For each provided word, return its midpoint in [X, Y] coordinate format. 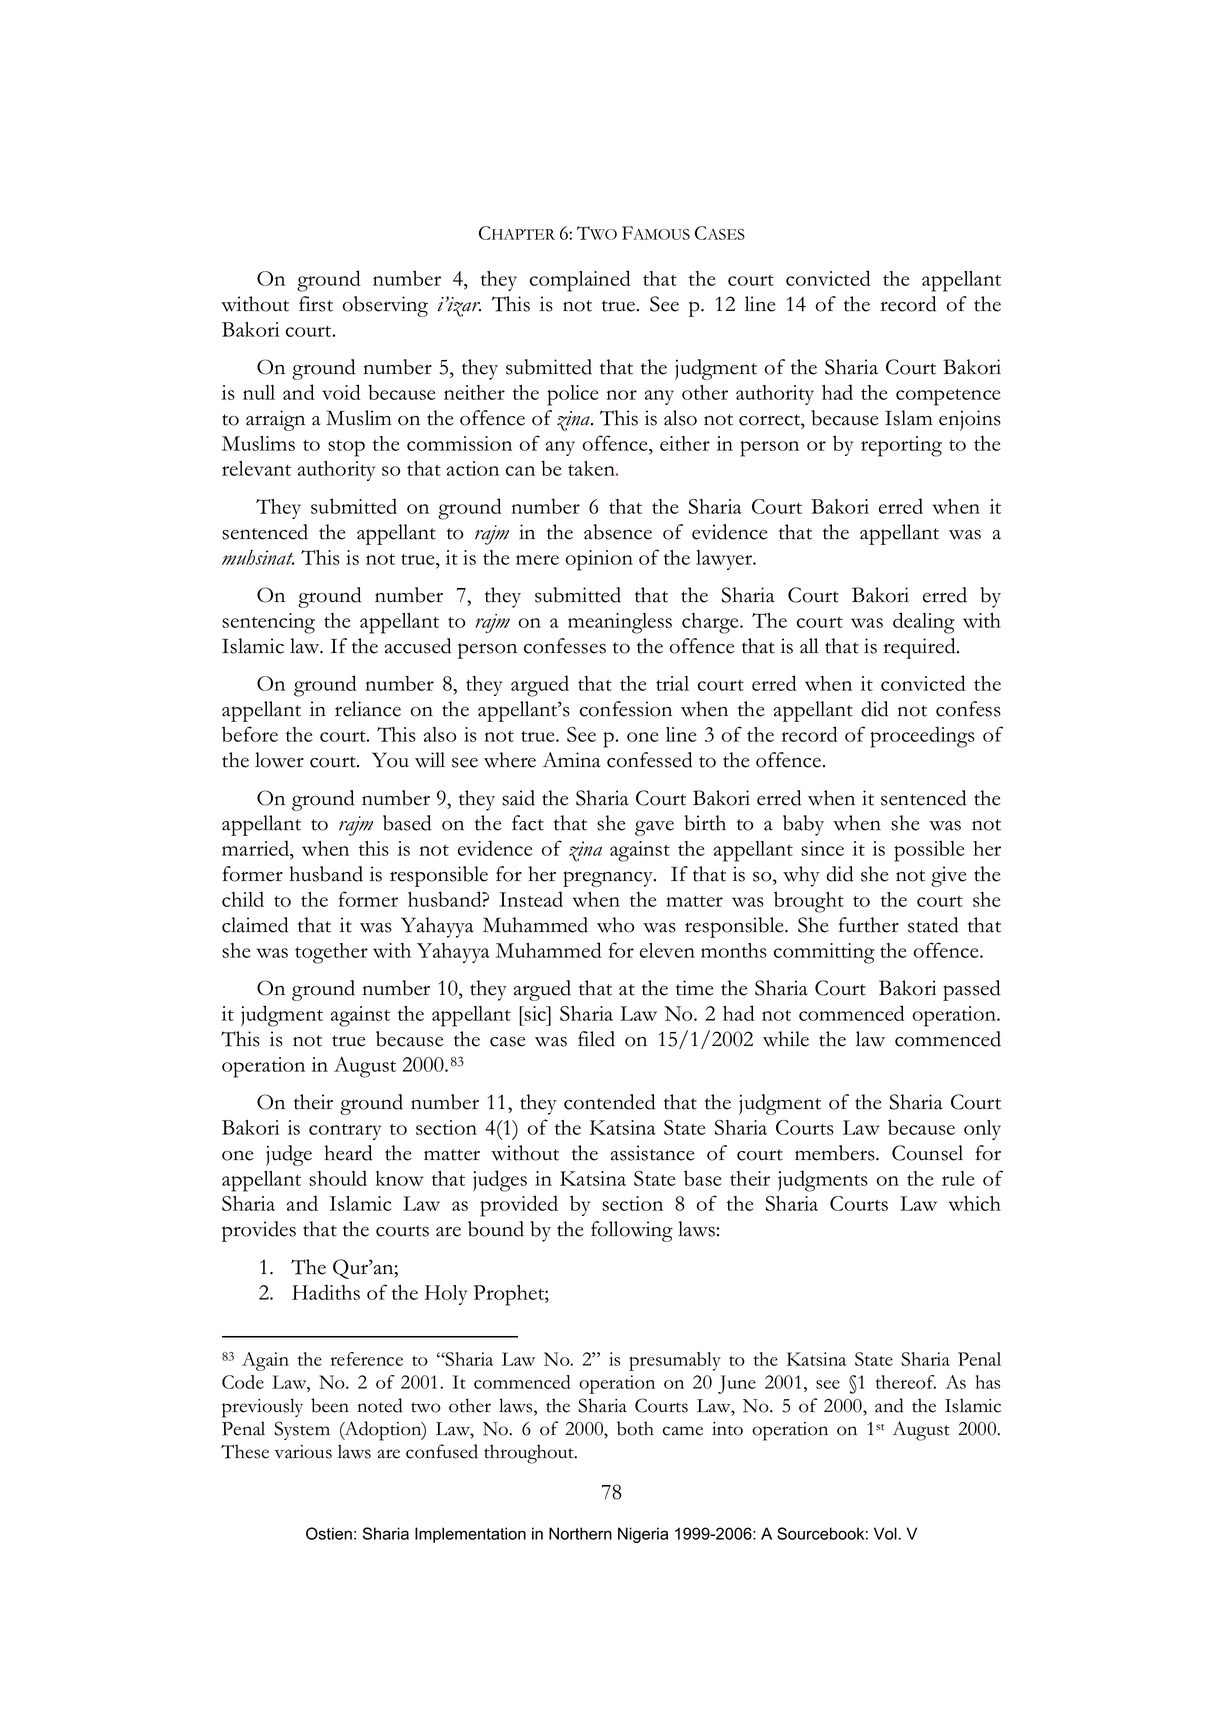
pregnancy [609, 879]
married [257, 849]
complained [580, 281]
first [316, 304]
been [330, 1405]
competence [948, 397]
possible [929, 851]
